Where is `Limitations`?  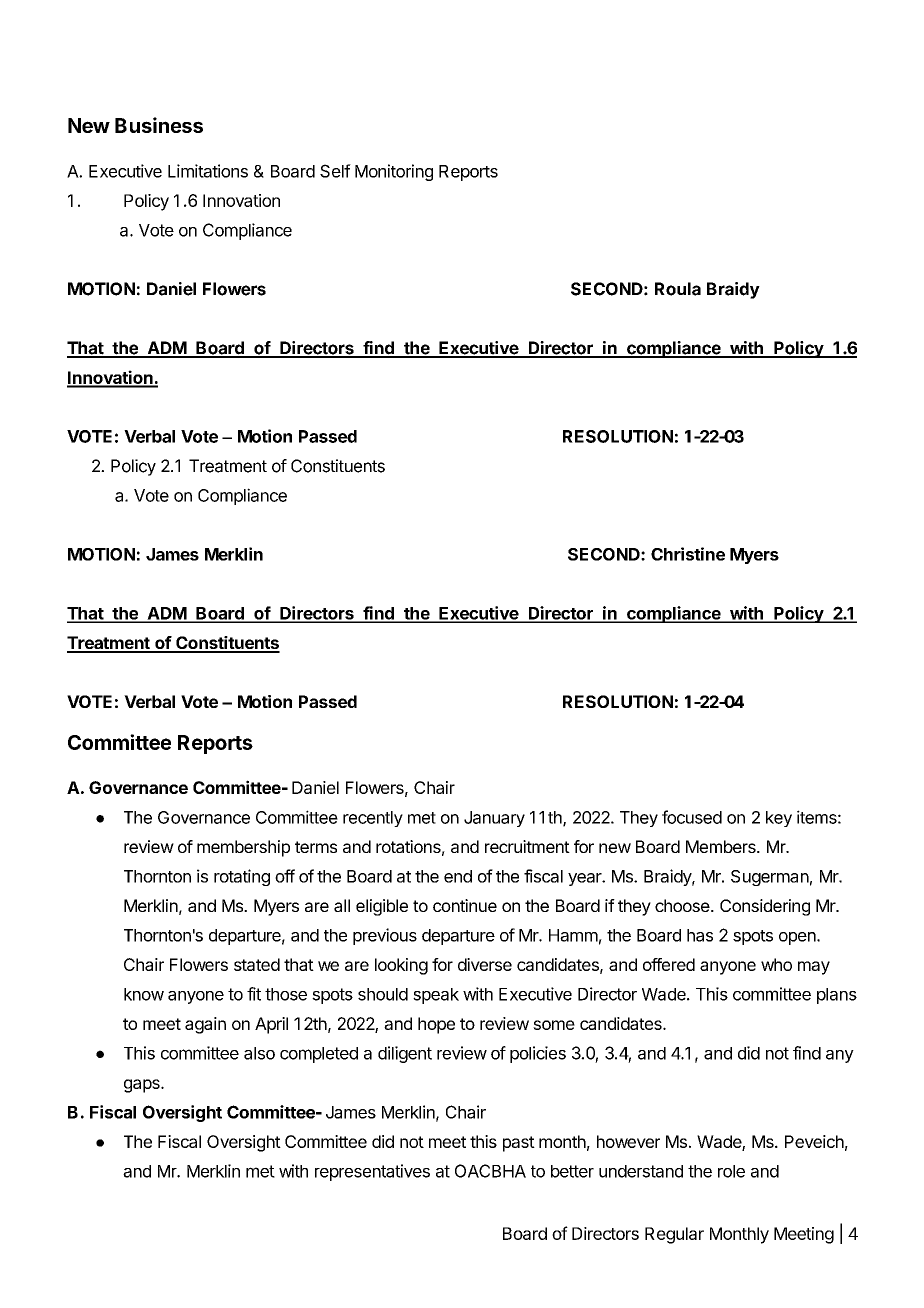 Limitations is located at coordinates (208, 171).
